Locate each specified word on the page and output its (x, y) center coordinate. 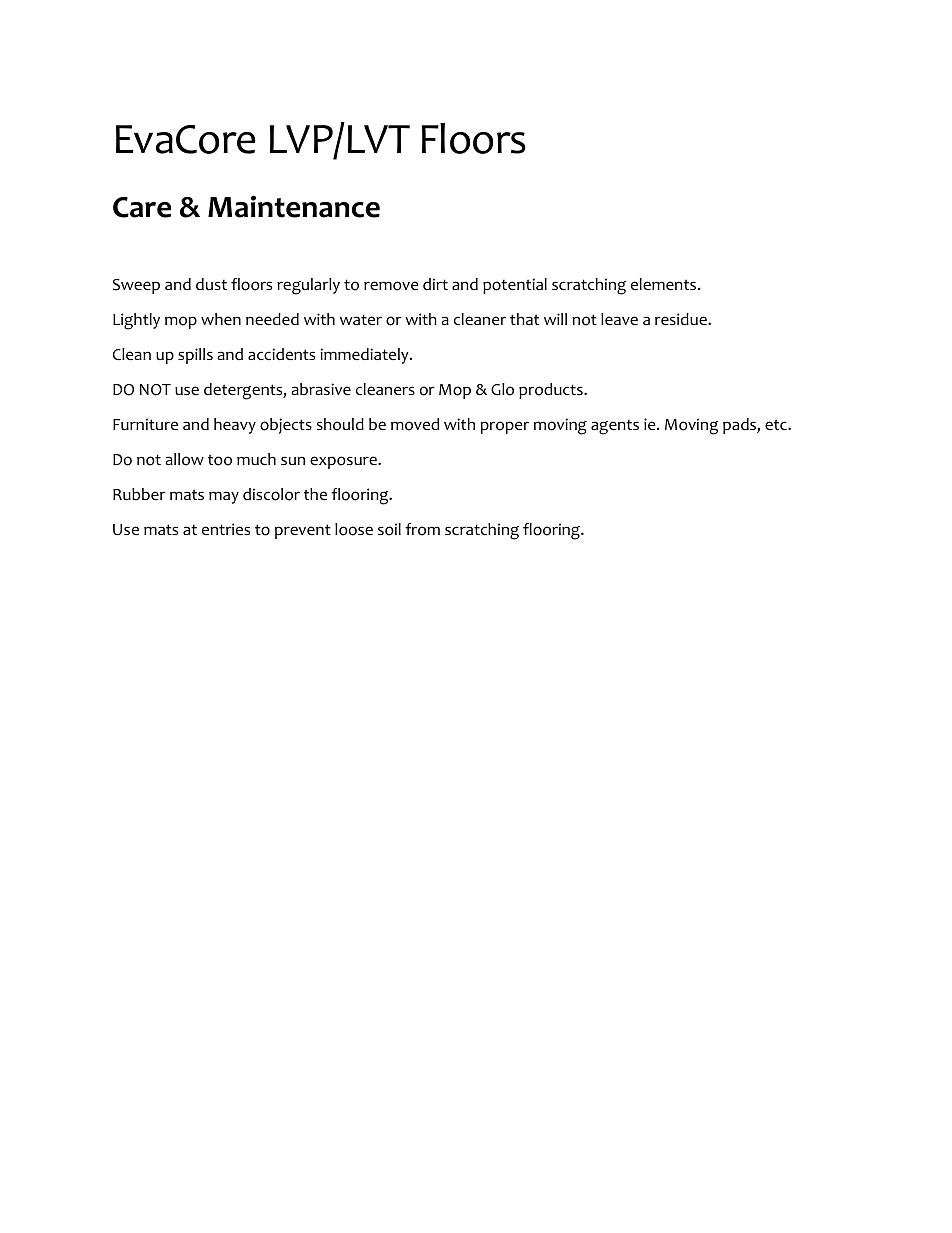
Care (142, 207)
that (524, 319)
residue (682, 319)
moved (415, 424)
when (221, 319)
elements (665, 284)
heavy (235, 426)
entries (226, 529)
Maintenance (294, 206)
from (422, 529)
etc (777, 425)
